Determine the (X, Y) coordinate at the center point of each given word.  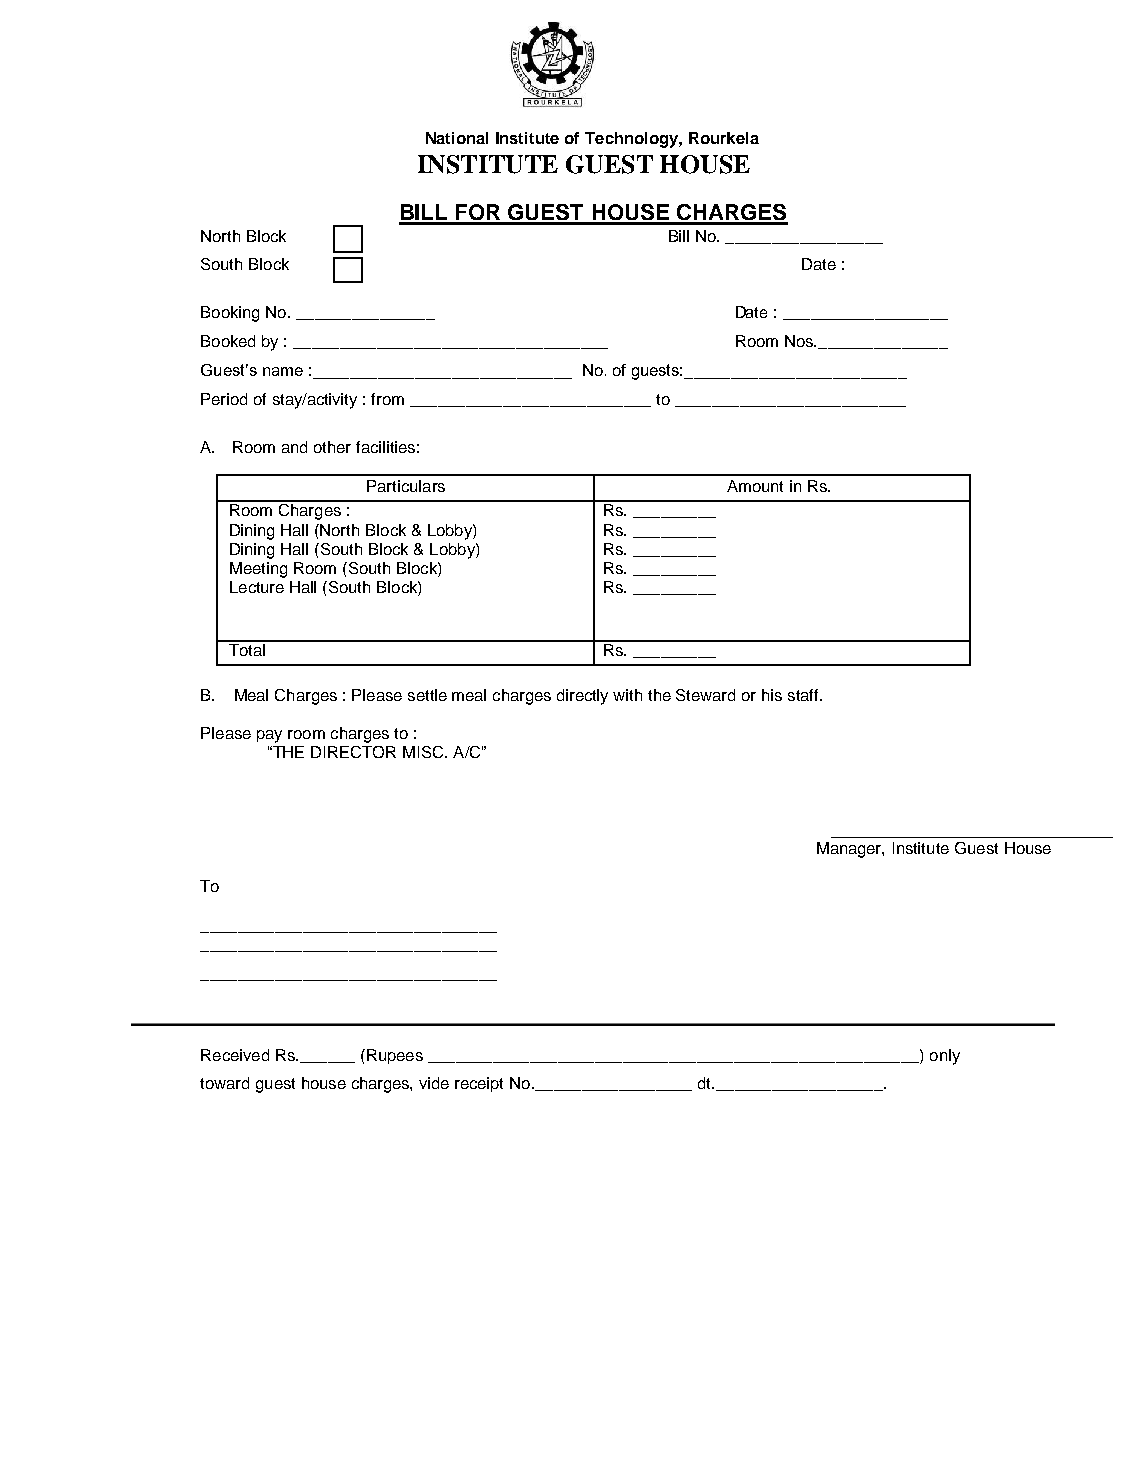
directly (582, 697)
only (945, 1057)
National (457, 138)
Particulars (406, 486)
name (283, 371)
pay (269, 736)
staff (804, 695)
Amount (755, 486)
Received (235, 1055)
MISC (424, 752)
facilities (385, 447)
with (627, 695)
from (387, 399)
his (772, 695)
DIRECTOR (353, 752)
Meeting (258, 570)
